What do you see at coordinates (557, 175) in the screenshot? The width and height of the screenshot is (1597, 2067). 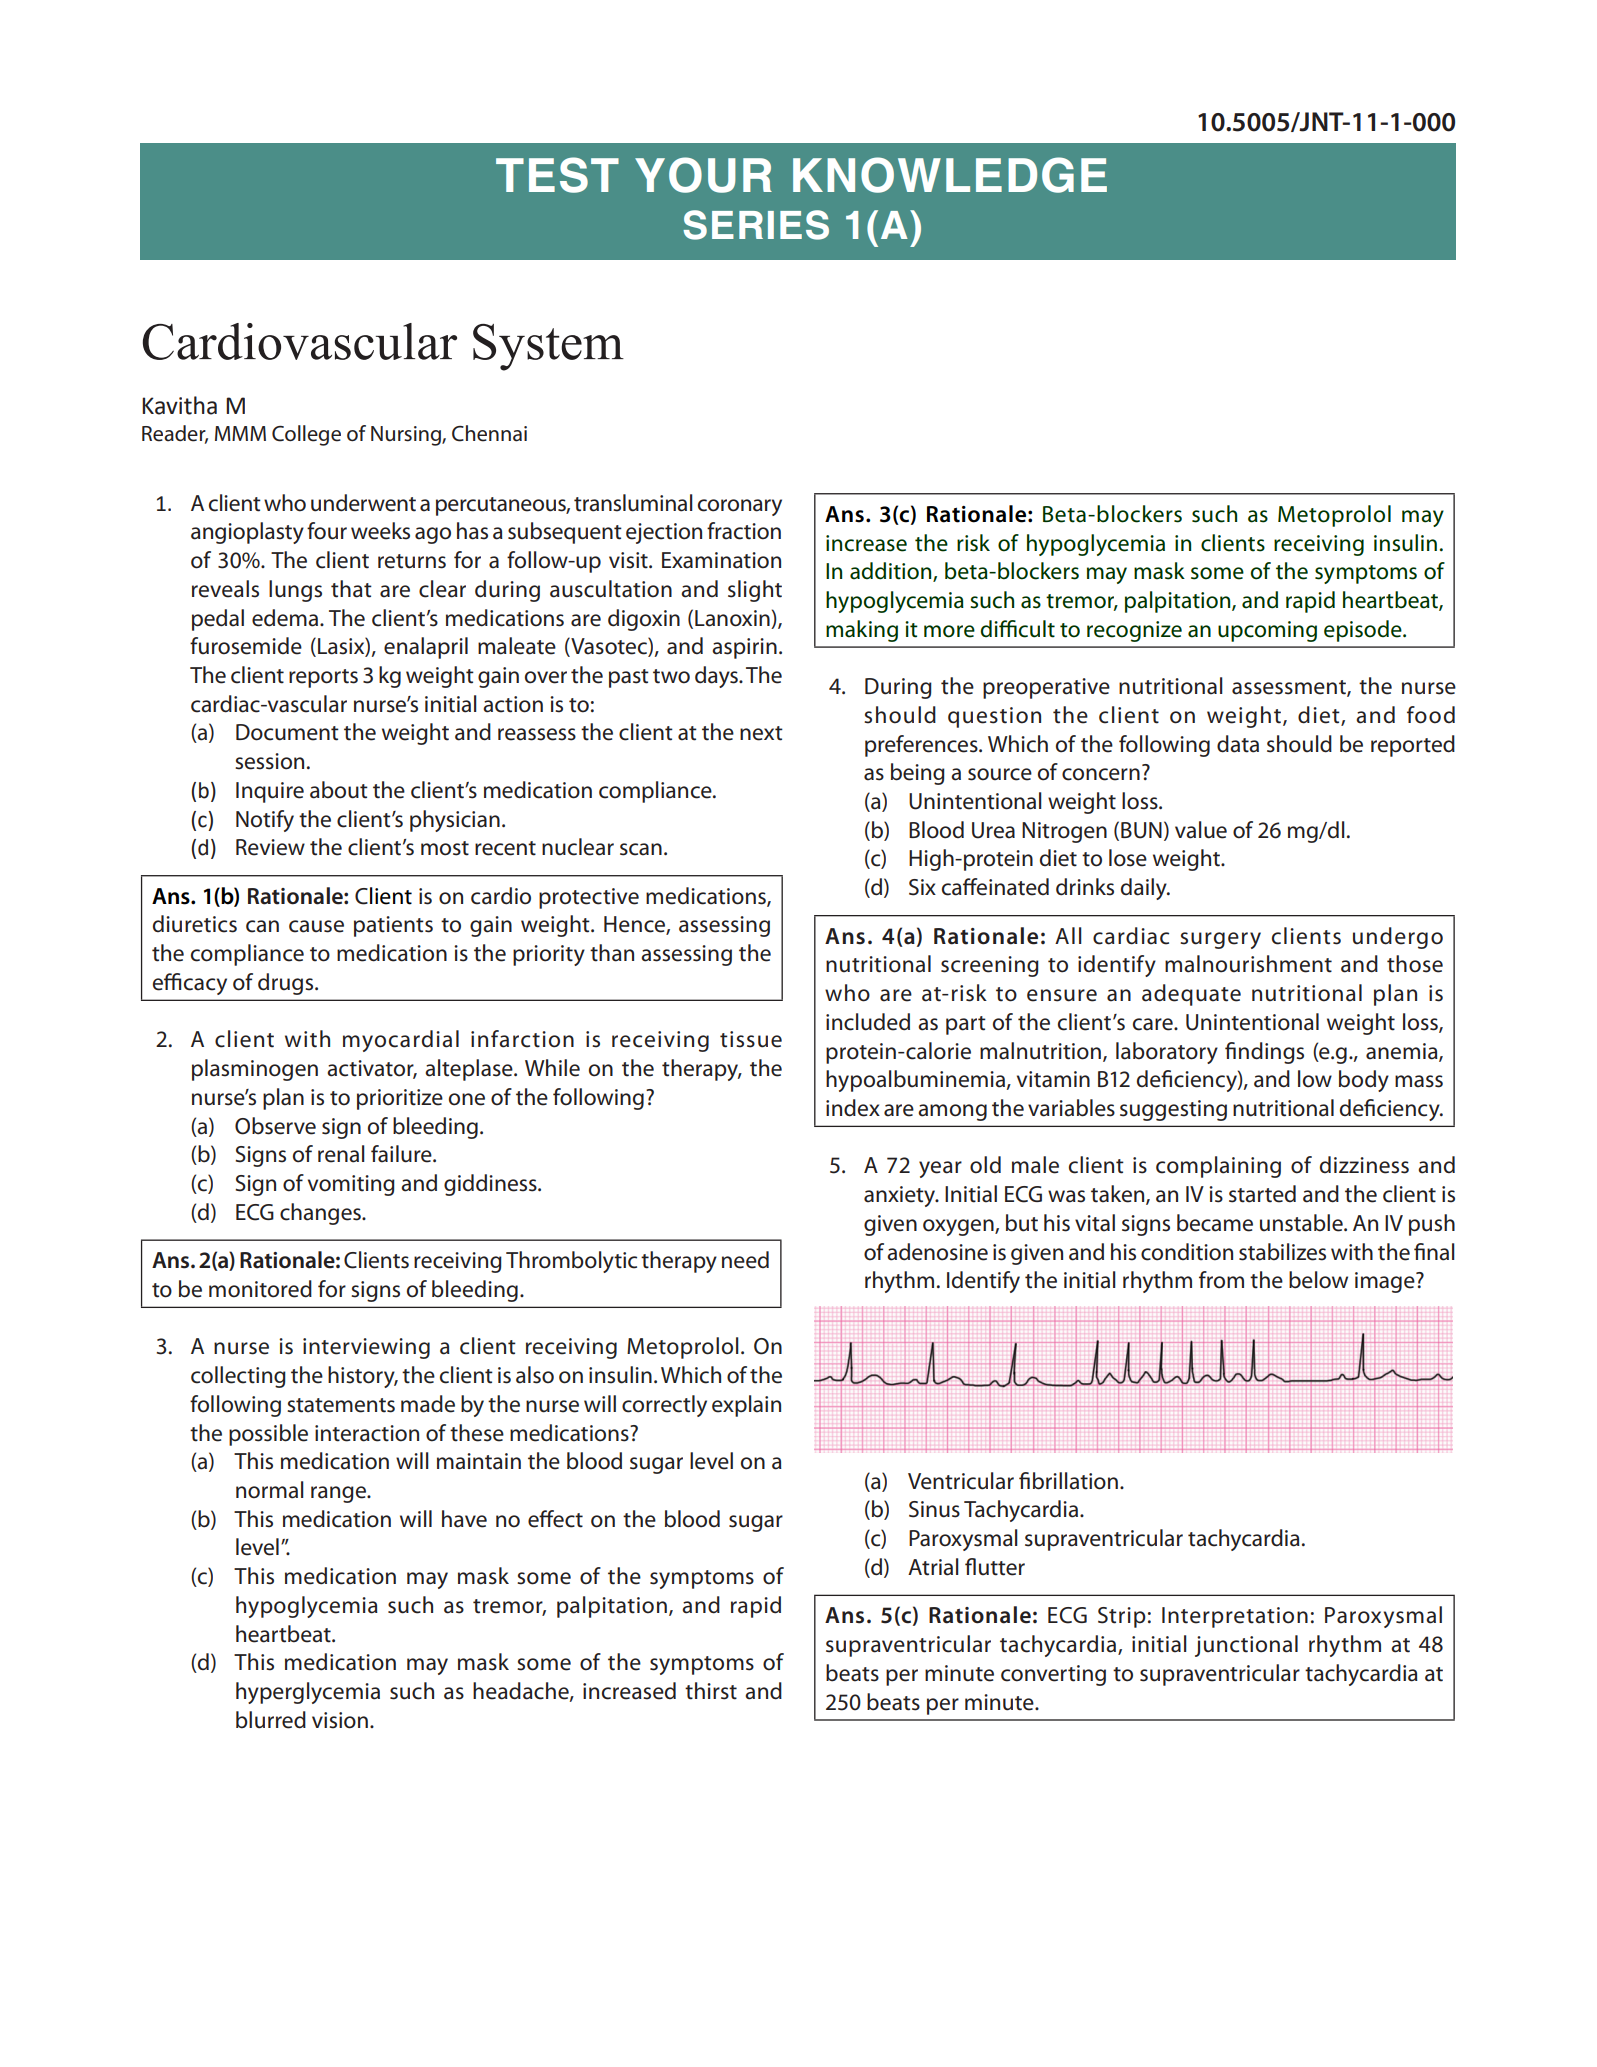 I see `TEST` at bounding box center [557, 175].
